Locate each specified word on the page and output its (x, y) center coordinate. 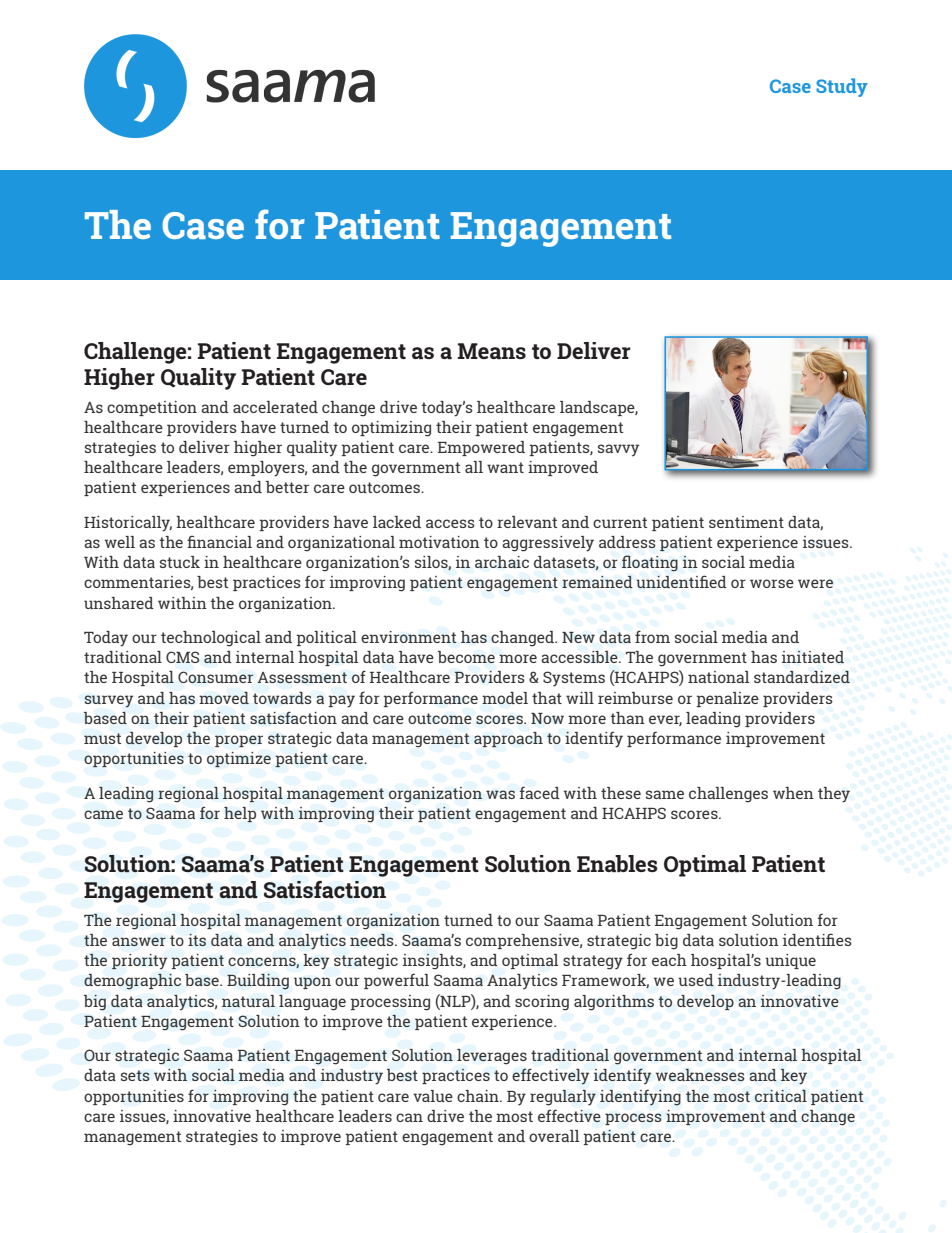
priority (139, 962)
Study (842, 87)
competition (152, 408)
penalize (728, 699)
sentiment (746, 522)
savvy (618, 450)
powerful (396, 981)
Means (492, 351)
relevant (527, 522)
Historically (128, 524)
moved (224, 698)
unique (790, 961)
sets (135, 1075)
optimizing (391, 429)
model (505, 698)
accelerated (275, 407)
